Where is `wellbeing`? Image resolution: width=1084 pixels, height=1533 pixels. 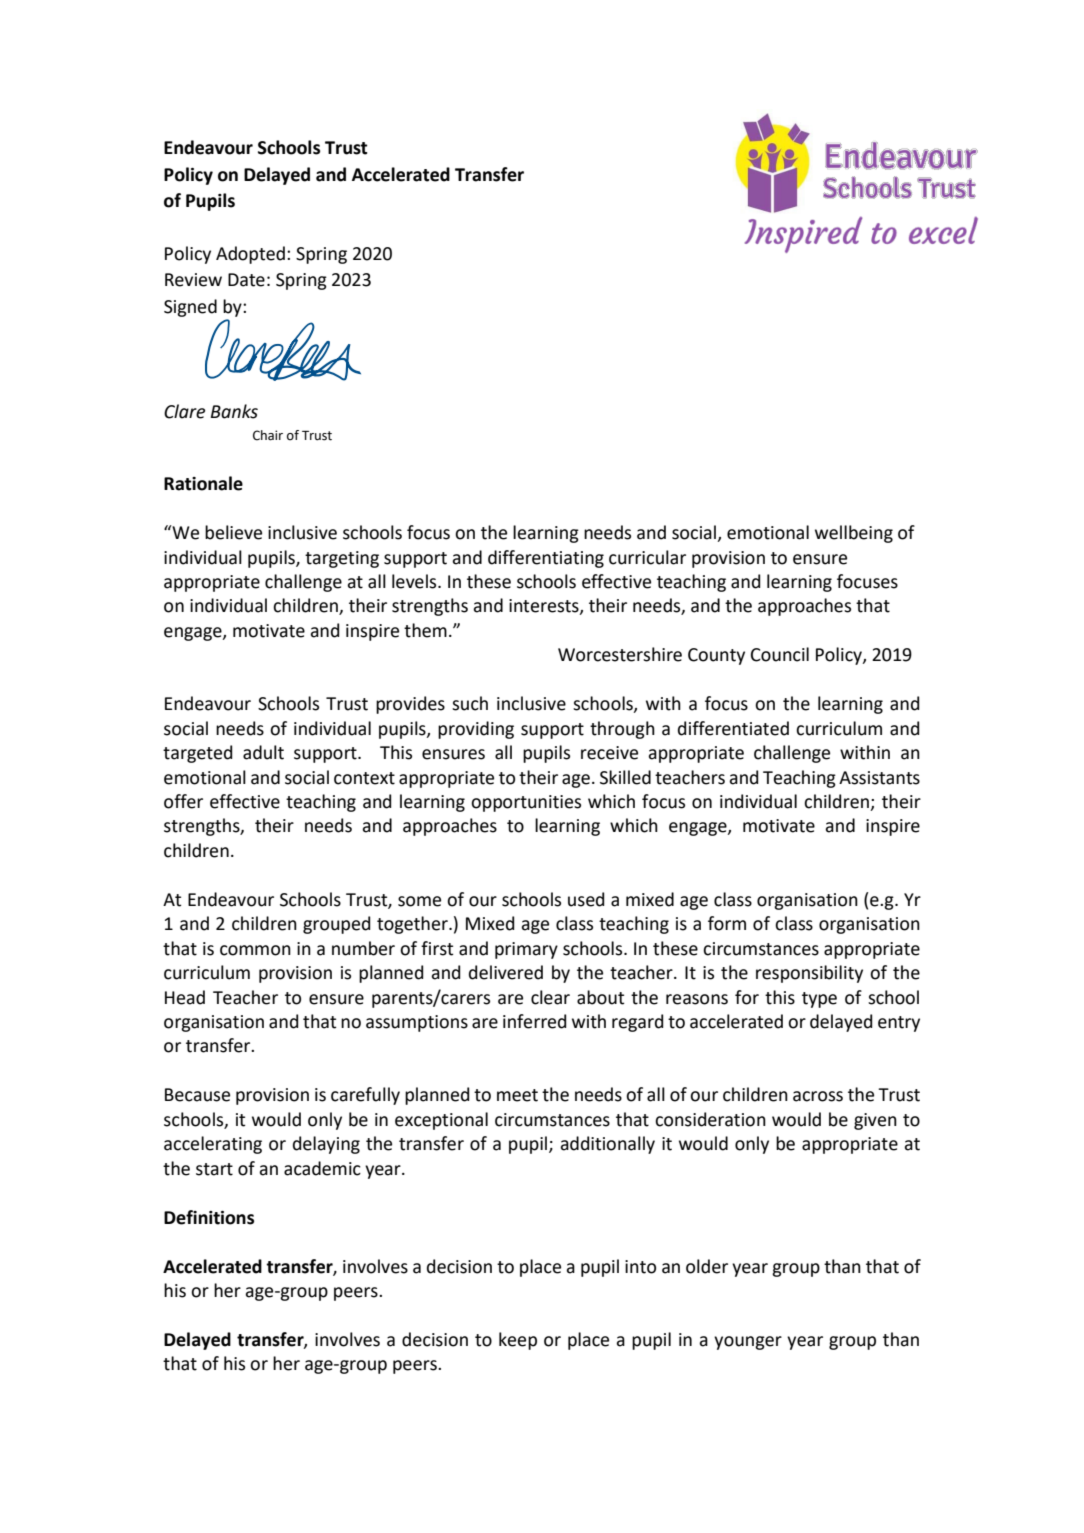 wellbeing is located at coordinates (854, 534).
